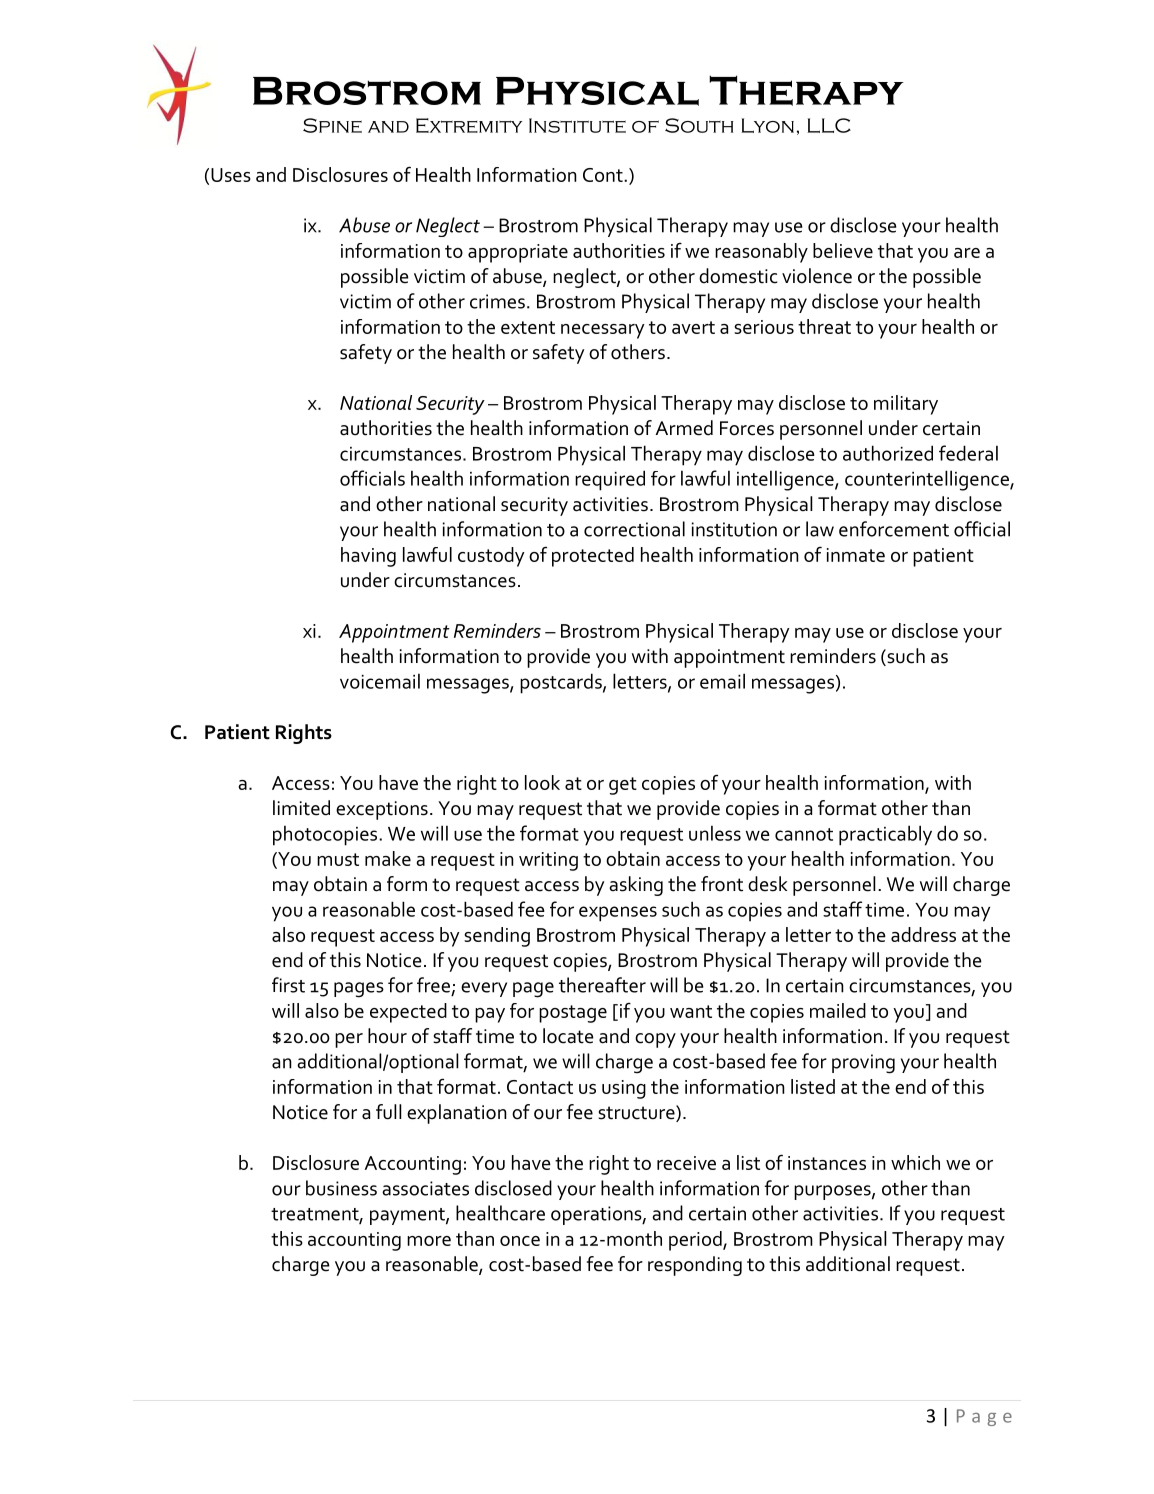 This screenshot has height=1494, width=1154. What do you see at coordinates (368, 557) in the screenshot?
I see `having` at bounding box center [368, 557].
